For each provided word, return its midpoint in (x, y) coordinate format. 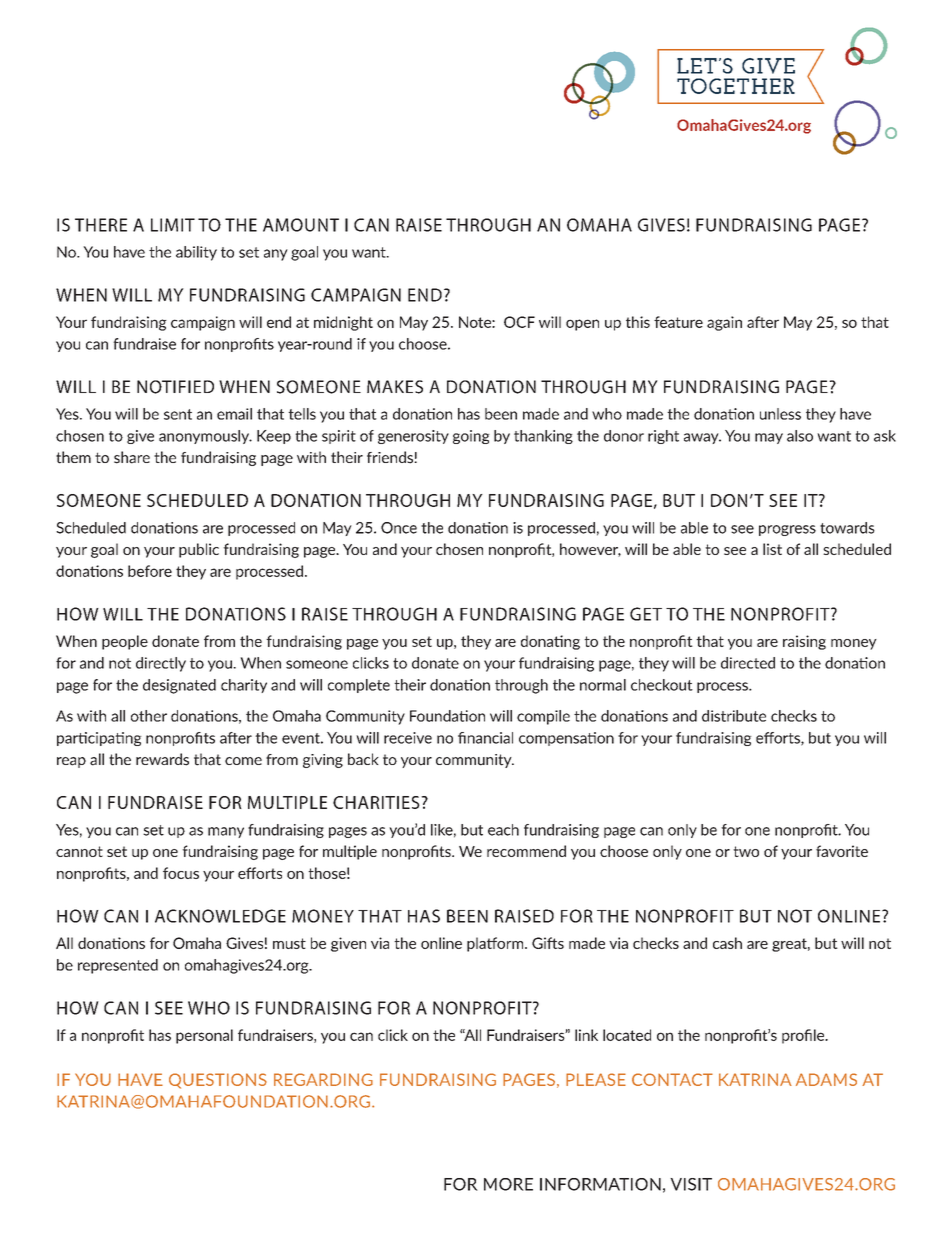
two (746, 851)
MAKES (395, 387)
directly (161, 664)
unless (780, 414)
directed (748, 663)
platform (496, 944)
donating (550, 642)
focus (181, 873)
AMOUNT (301, 225)
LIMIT (173, 225)
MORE (508, 1184)
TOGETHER (736, 86)
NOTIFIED (175, 387)
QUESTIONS (218, 1081)
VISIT (691, 1184)
